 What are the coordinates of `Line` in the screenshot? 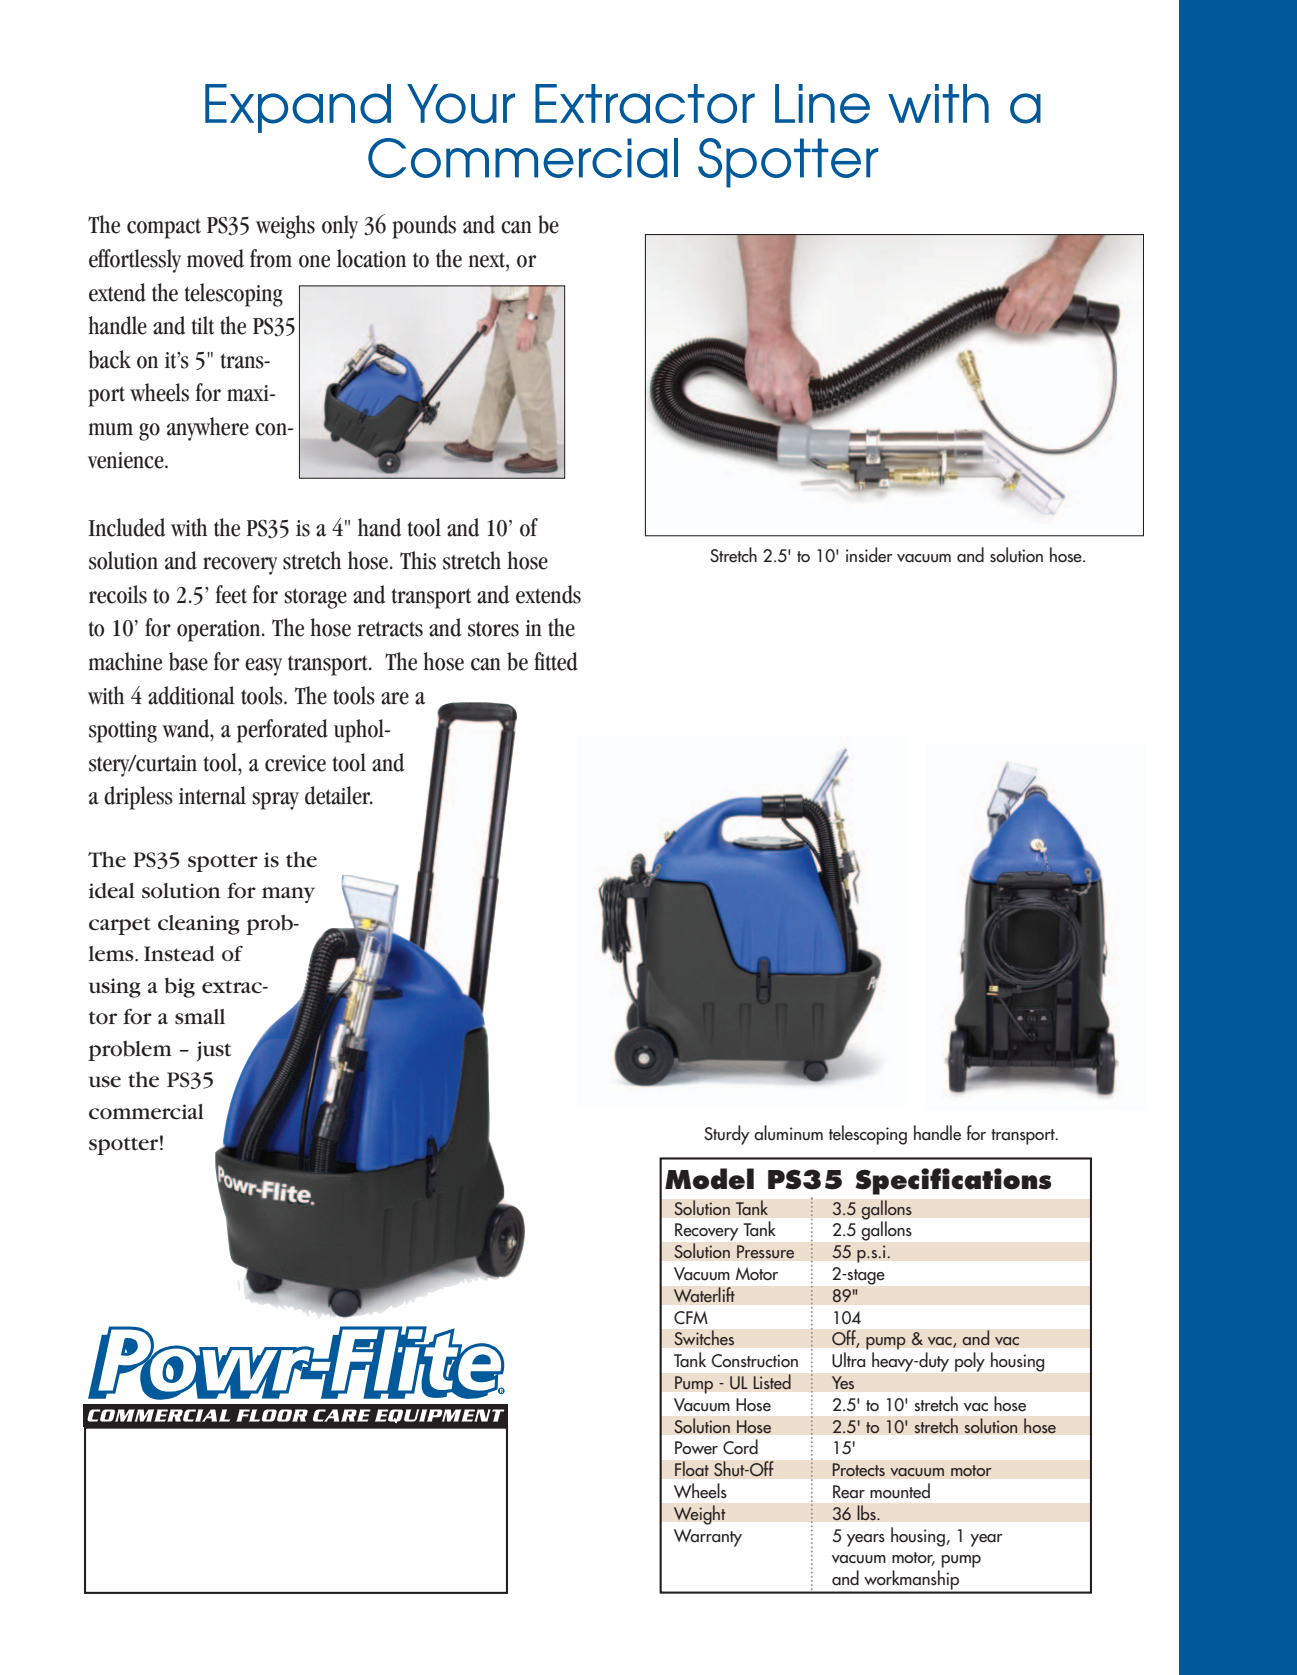 It's located at (822, 104).
